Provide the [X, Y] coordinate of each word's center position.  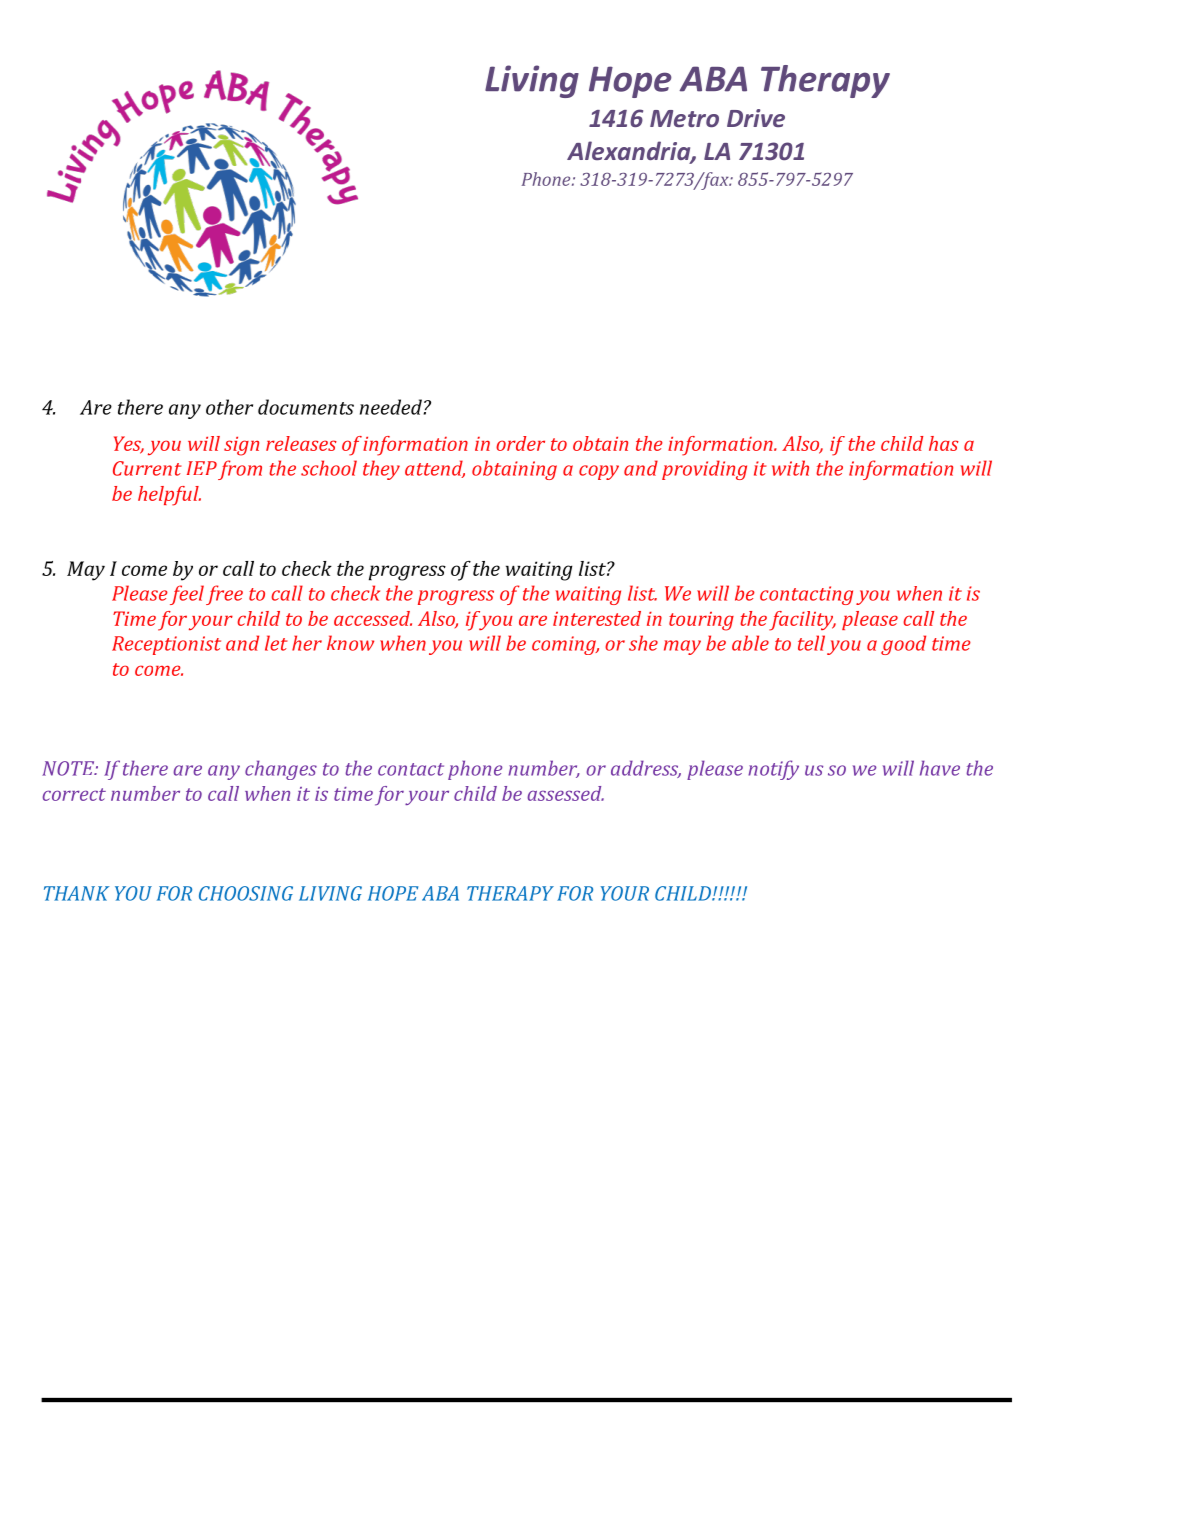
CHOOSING [246, 893]
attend [435, 469]
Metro [684, 118]
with [790, 468]
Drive [756, 118]
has [944, 443]
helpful [169, 496]
